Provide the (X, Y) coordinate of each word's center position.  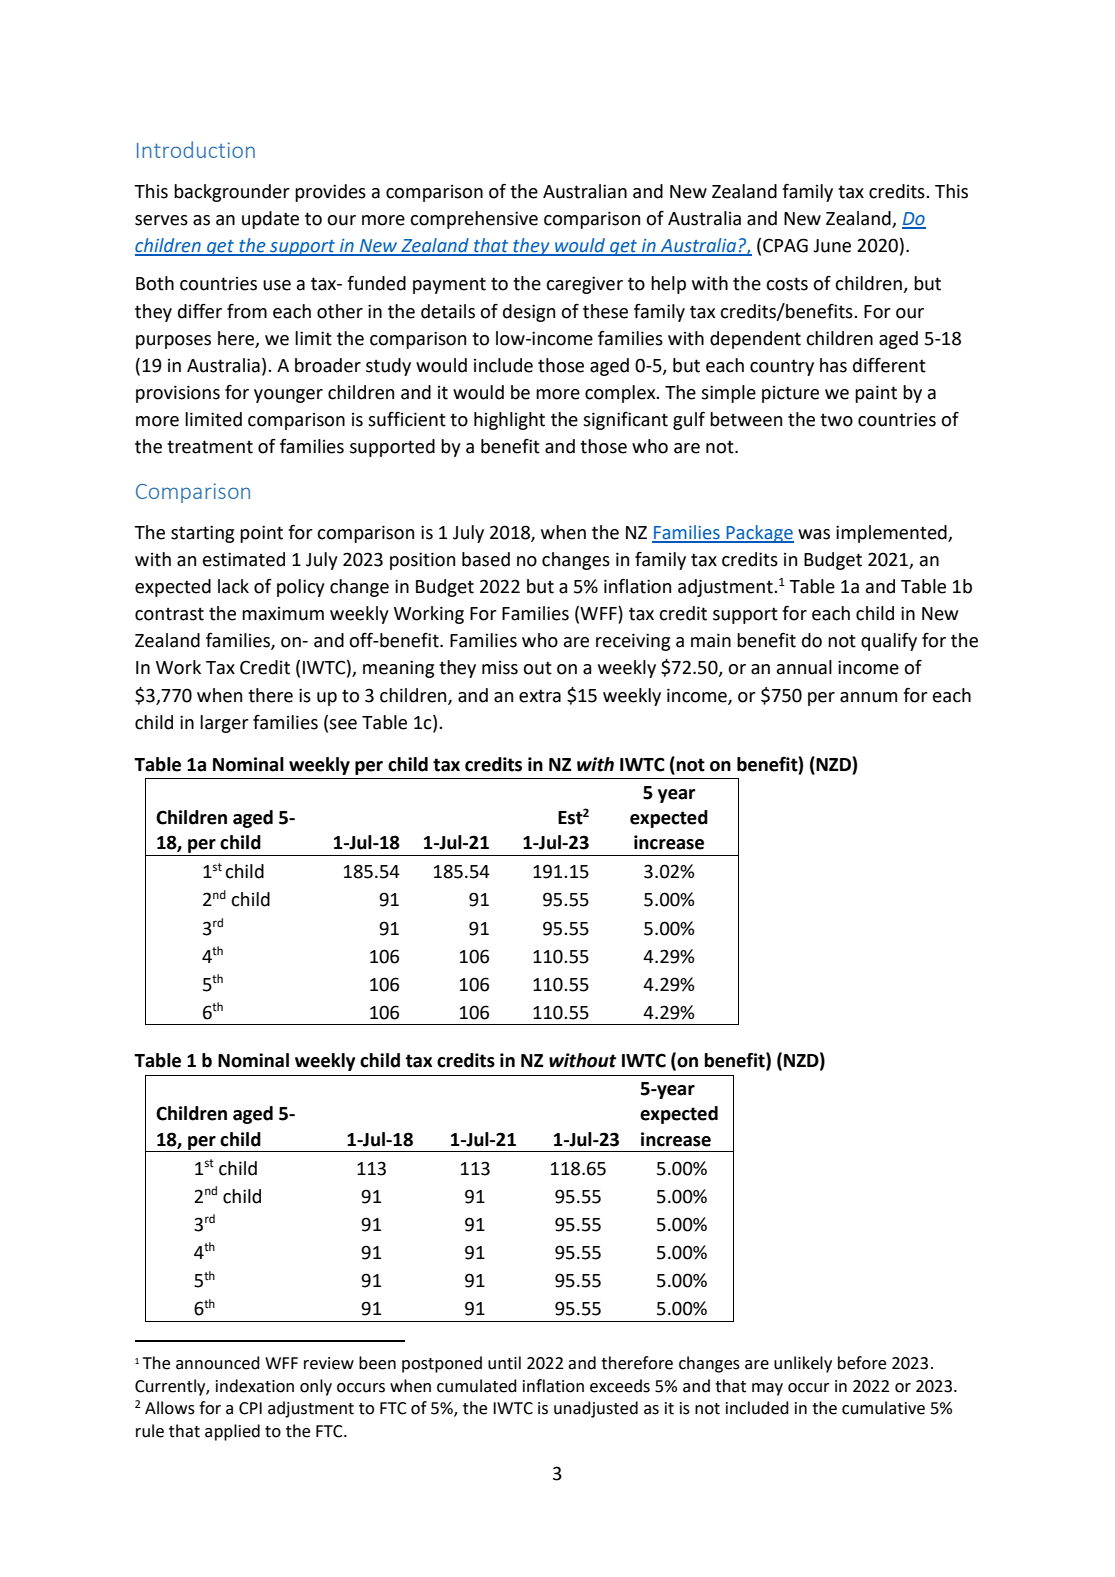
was (814, 534)
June (832, 246)
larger (224, 724)
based (486, 559)
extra (540, 696)
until (504, 1363)
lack (233, 586)
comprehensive (474, 220)
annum (868, 697)
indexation (255, 1386)
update (270, 220)
